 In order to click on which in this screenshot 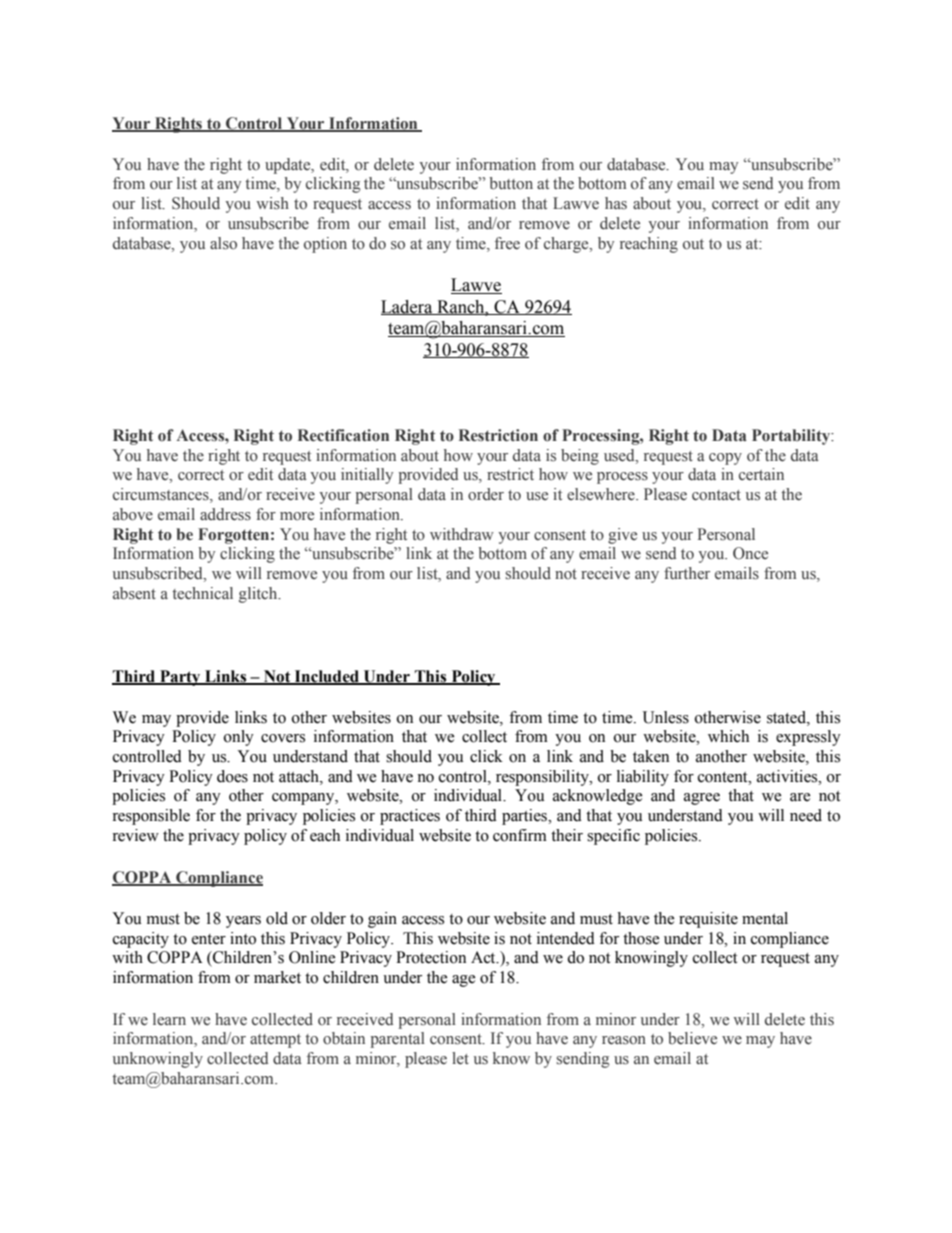, I will do `click(728, 736)`.
